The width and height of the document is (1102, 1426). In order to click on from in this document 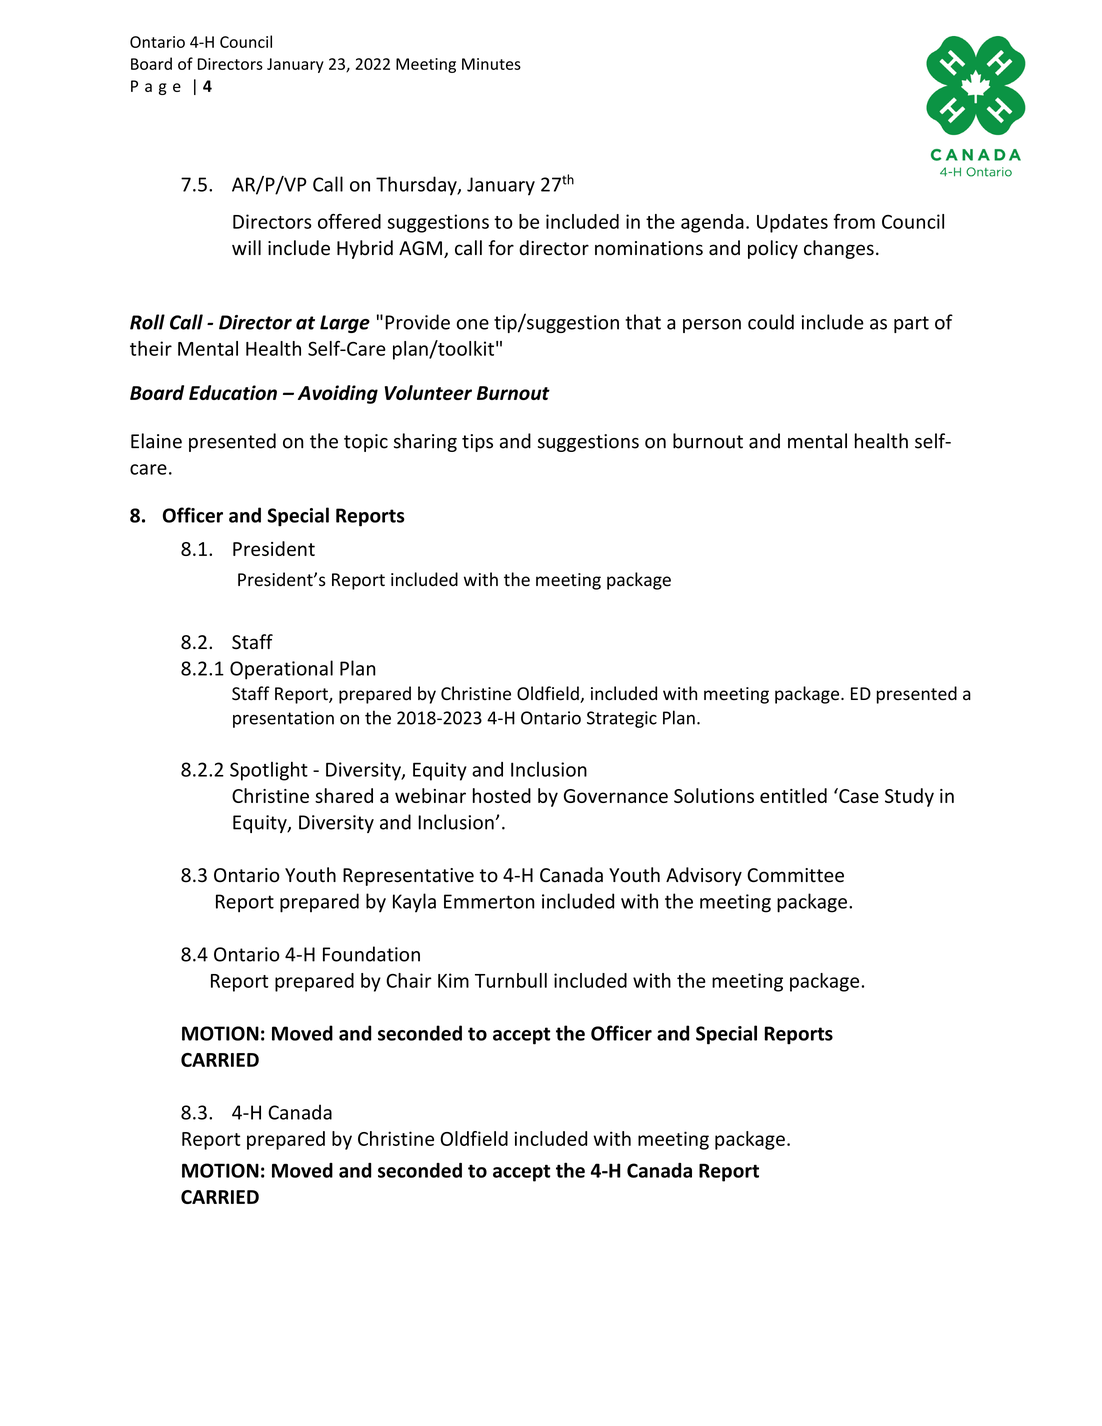, I will do `click(854, 221)`.
